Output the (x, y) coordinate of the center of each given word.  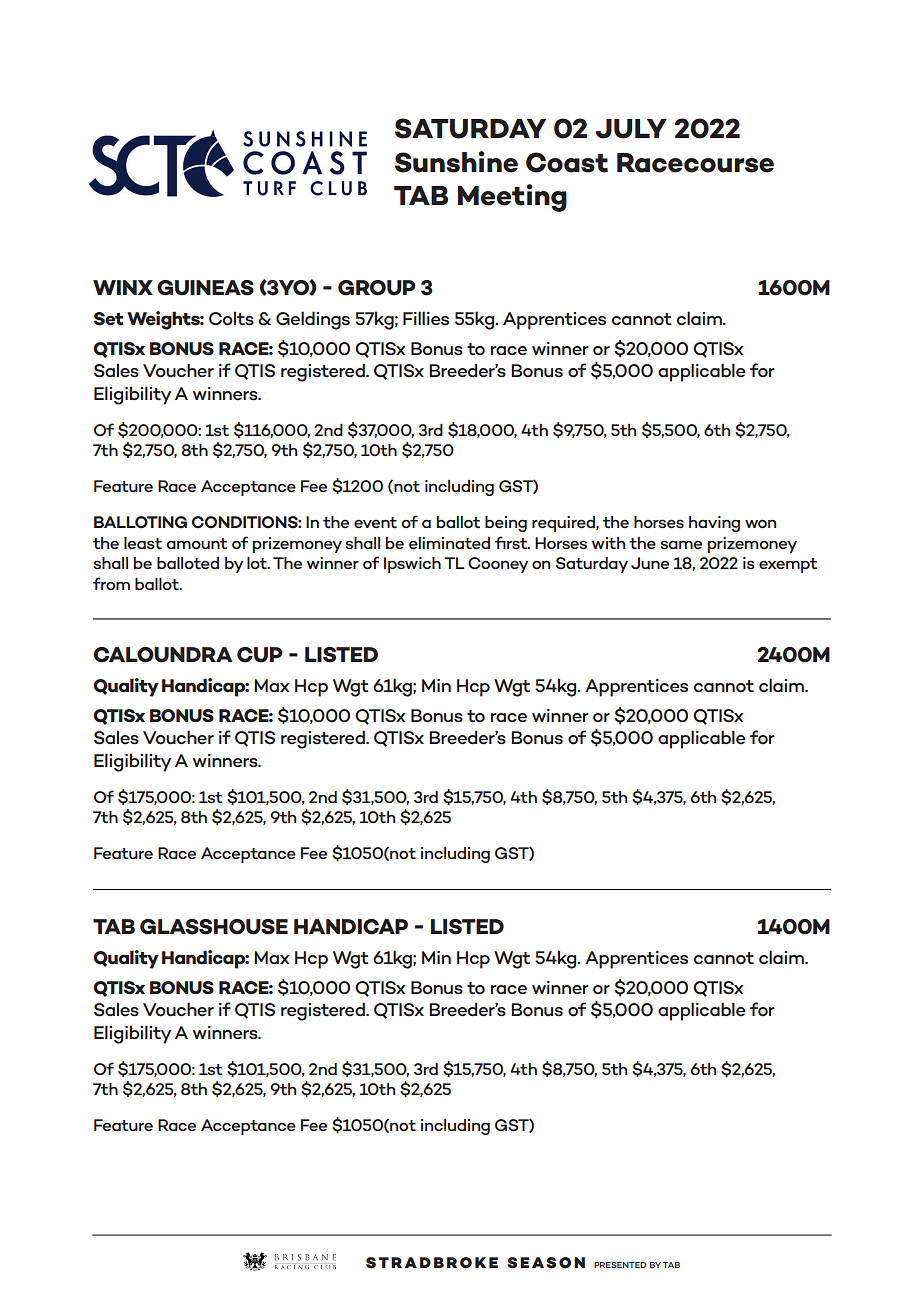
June (650, 563)
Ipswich (412, 565)
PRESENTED (620, 1265)
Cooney (498, 565)
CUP (260, 655)
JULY (631, 129)
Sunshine (456, 162)
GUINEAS (205, 288)
